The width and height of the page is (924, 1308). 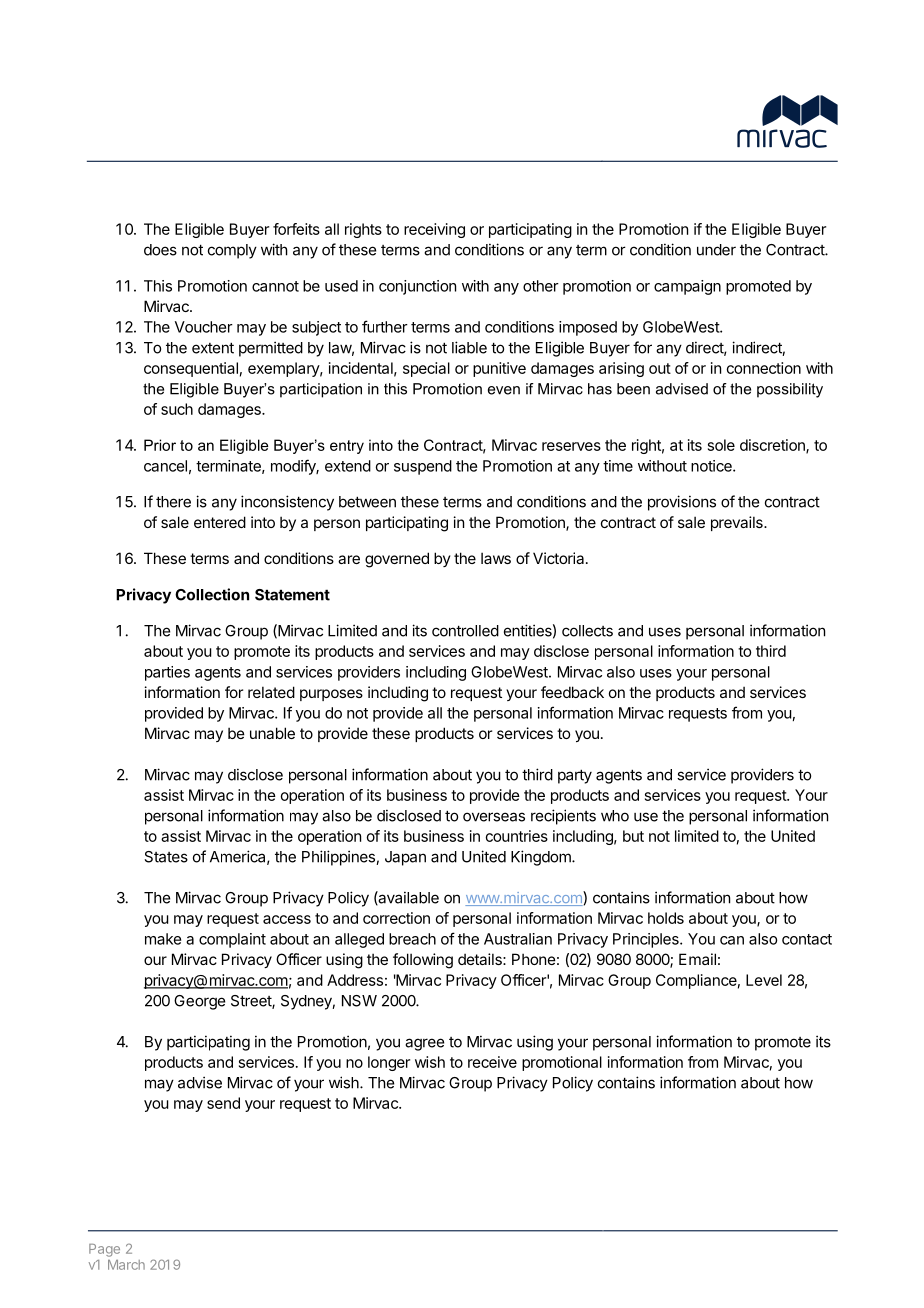 What do you see at coordinates (160, 250) in the page?
I see `does` at bounding box center [160, 250].
